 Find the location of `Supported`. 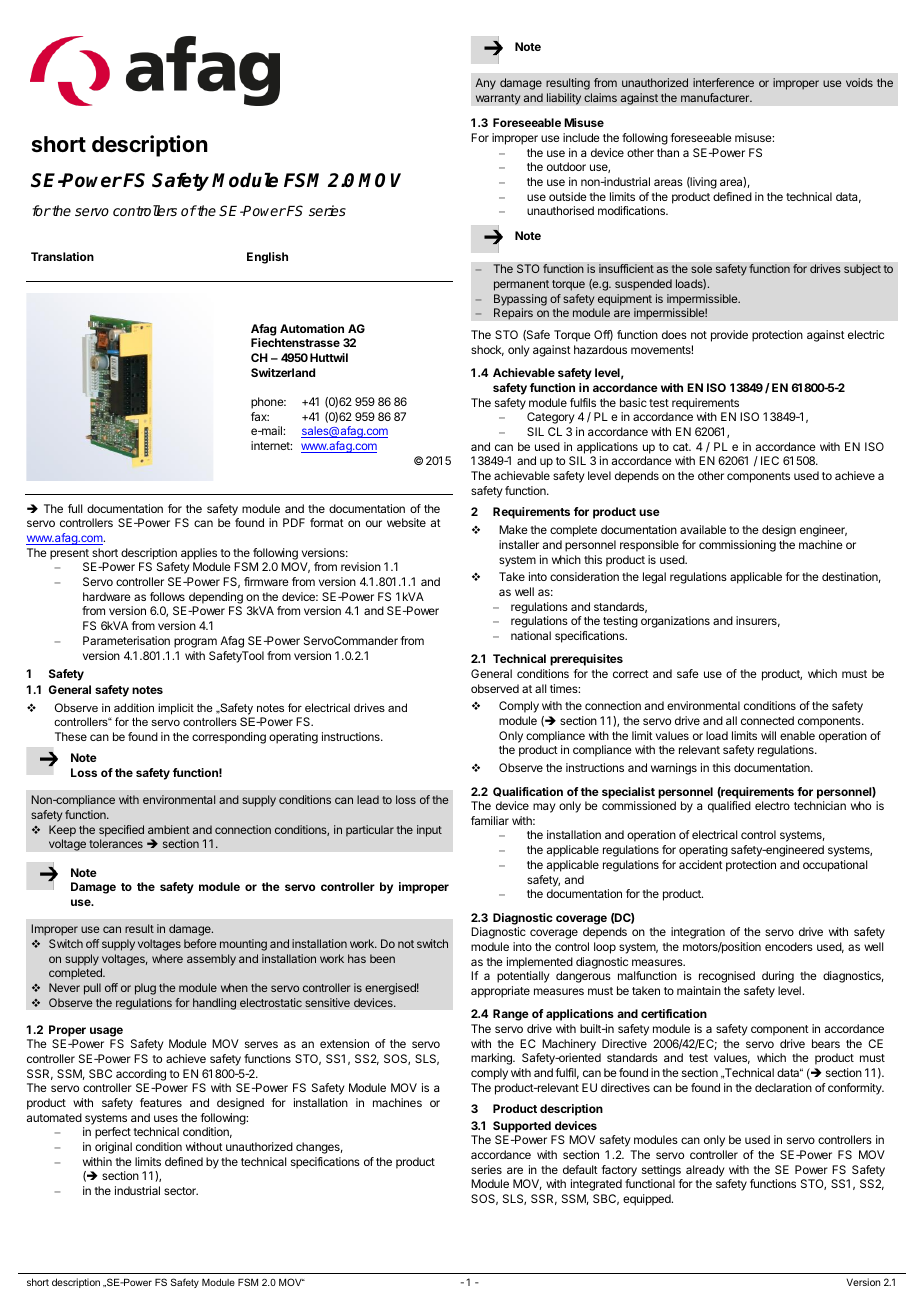

Supported is located at coordinates (522, 1127).
